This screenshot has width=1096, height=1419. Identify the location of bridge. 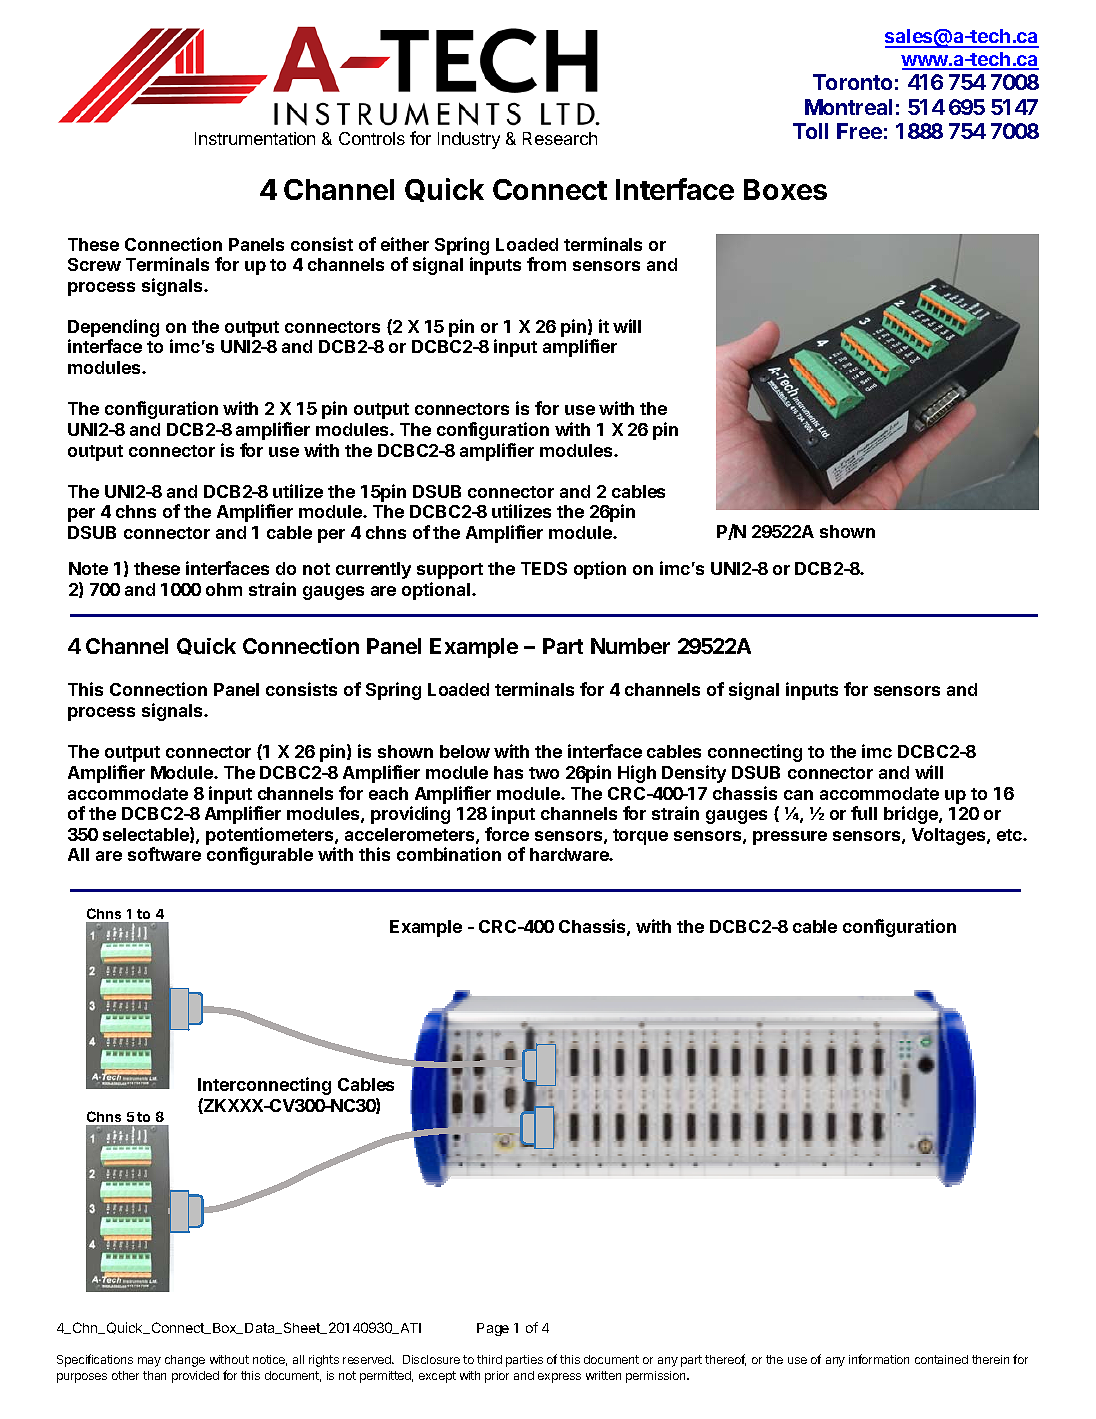
(912, 815).
